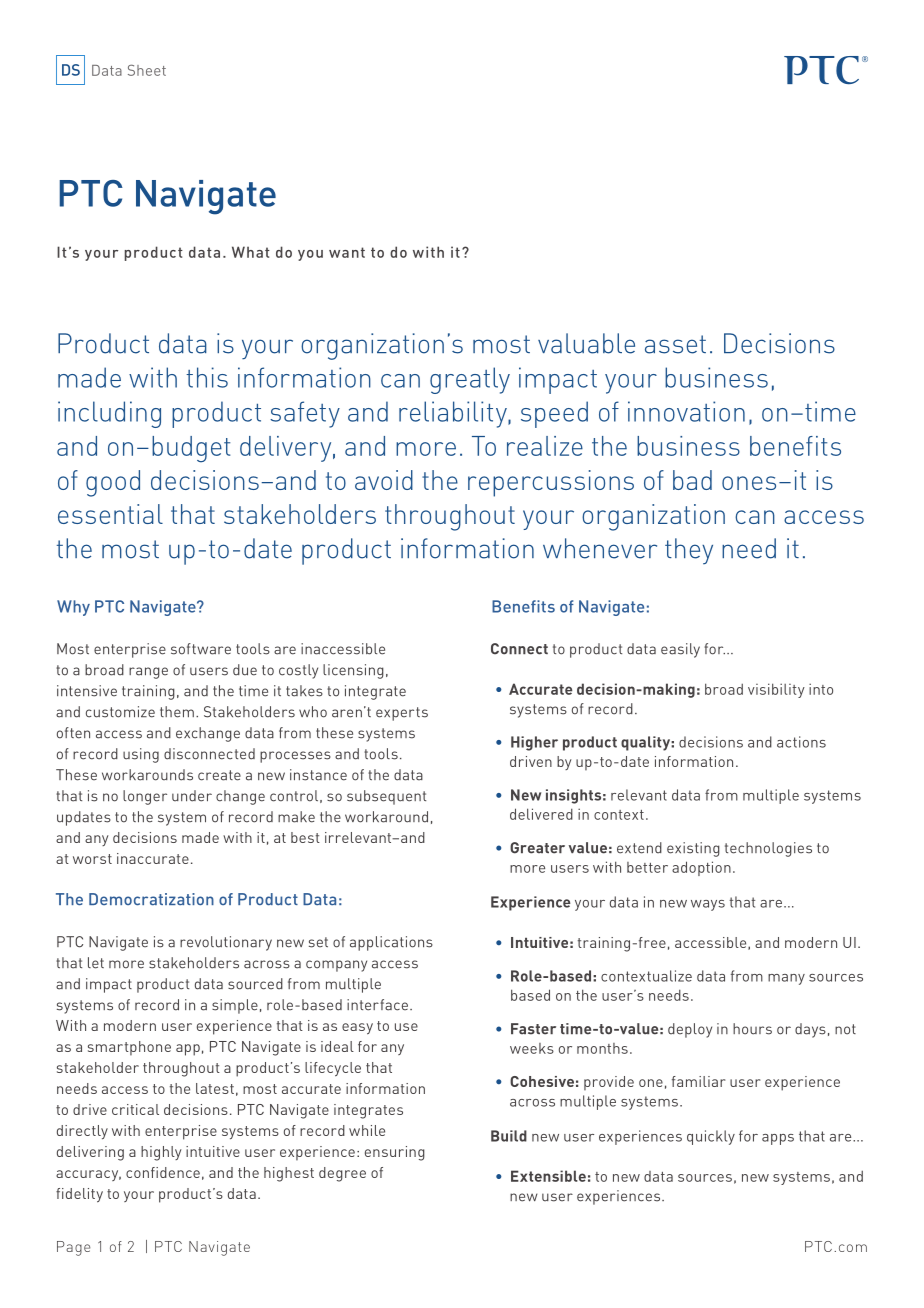 This screenshot has width=924, height=1308. Describe the element at coordinates (377, 1005) in the screenshot. I see `interface` at that location.
